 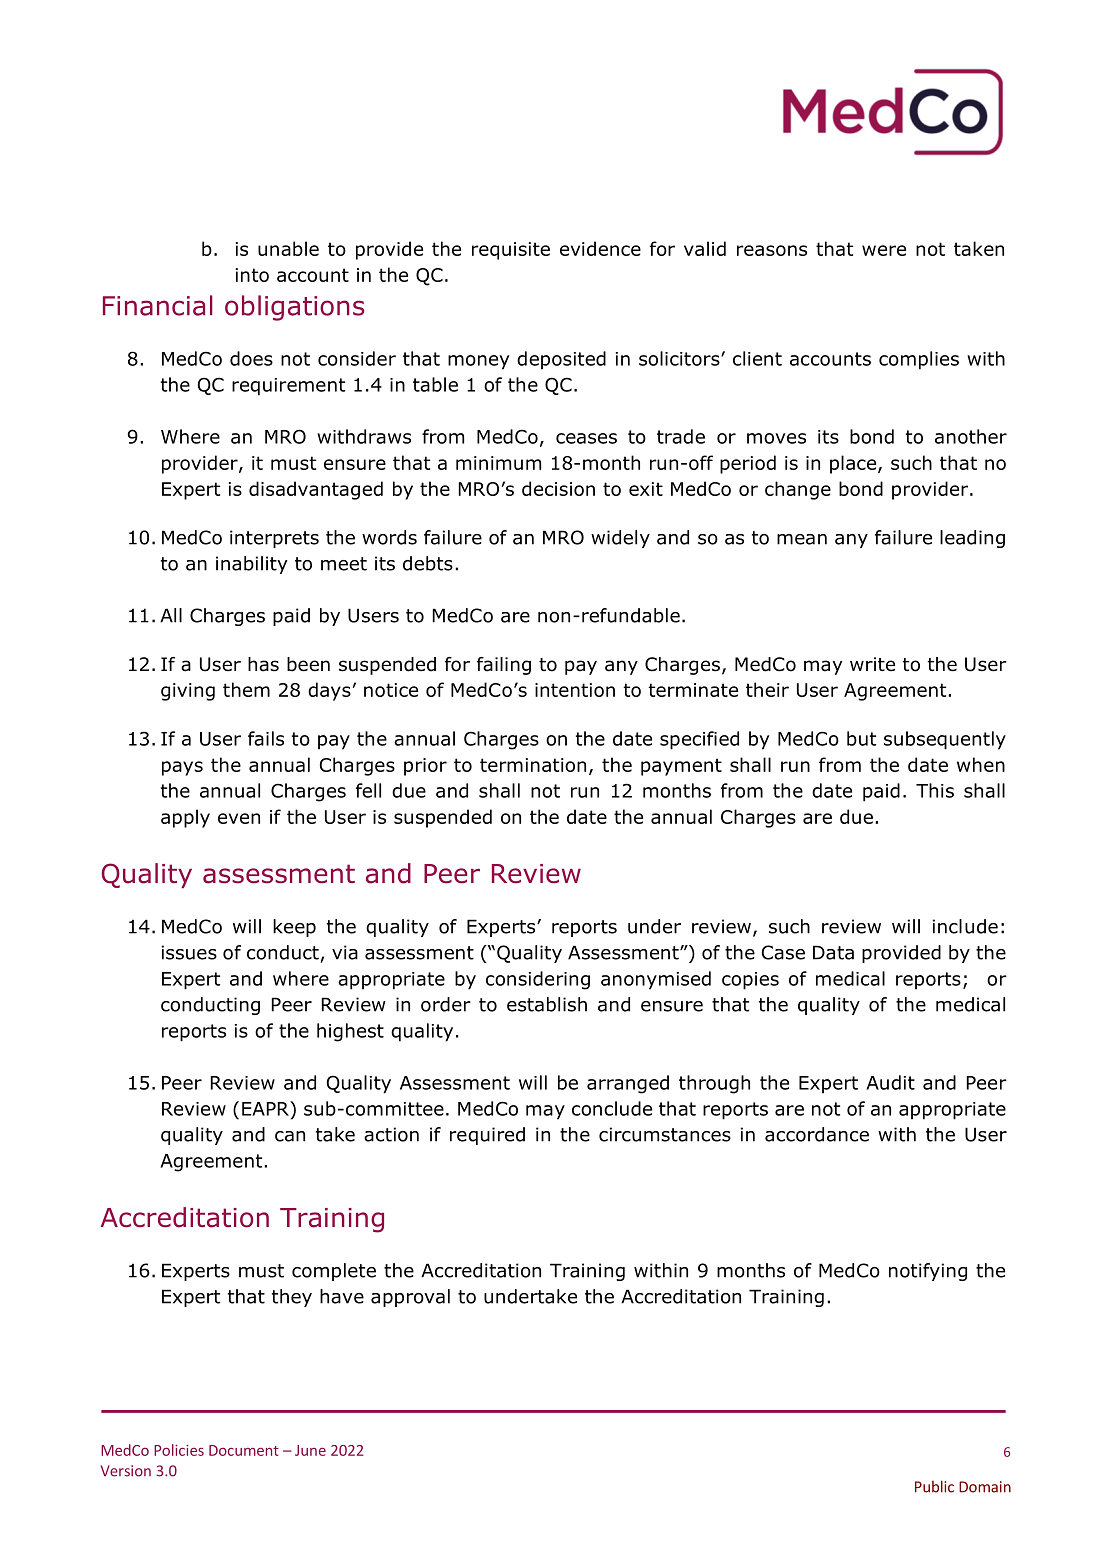 What do you see at coordinates (310, 1450) in the screenshot?
I see `June` at bounding box center [310, 1450].
